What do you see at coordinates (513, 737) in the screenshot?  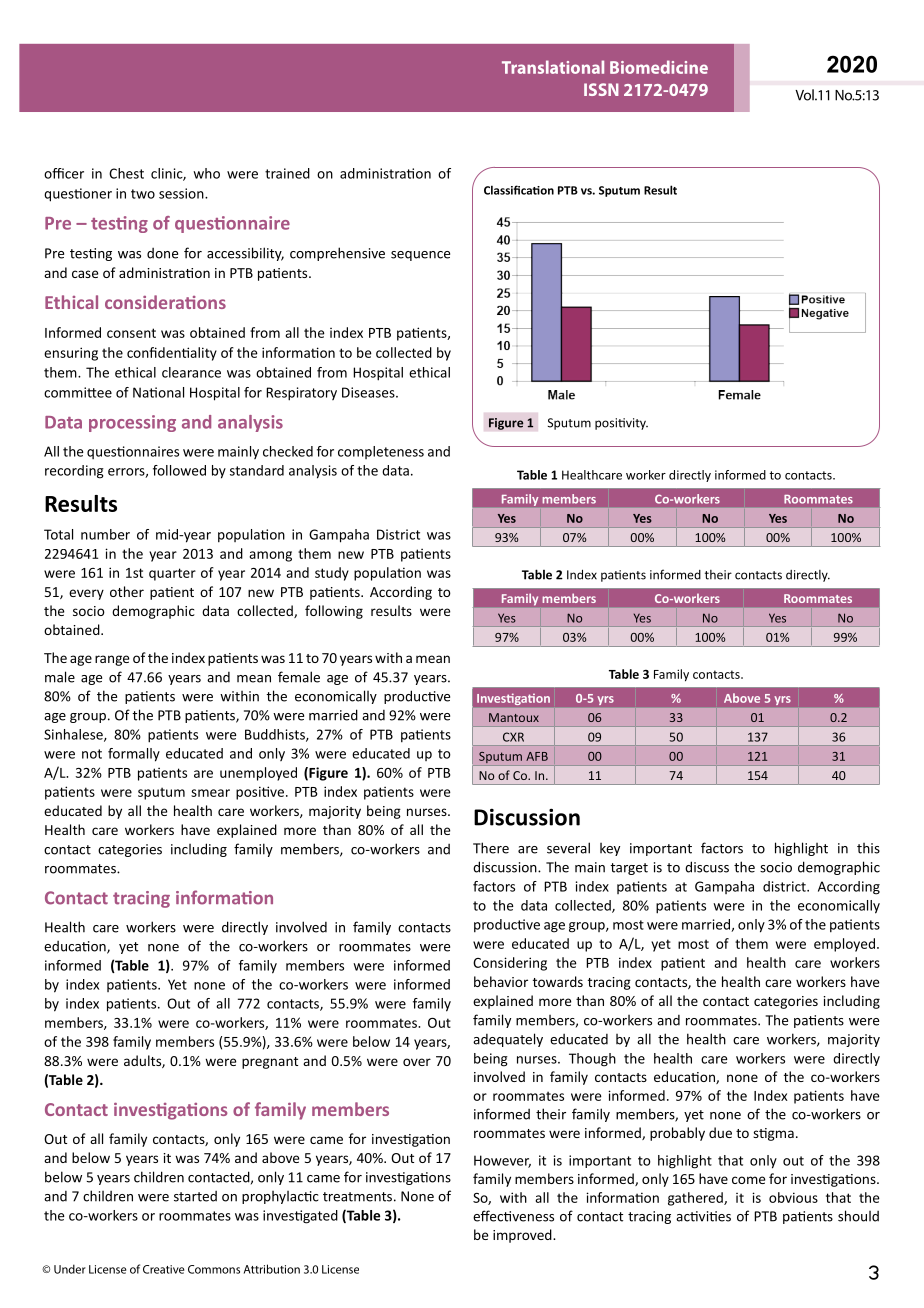 I see `CXR` at bounding box center [513, 737].
